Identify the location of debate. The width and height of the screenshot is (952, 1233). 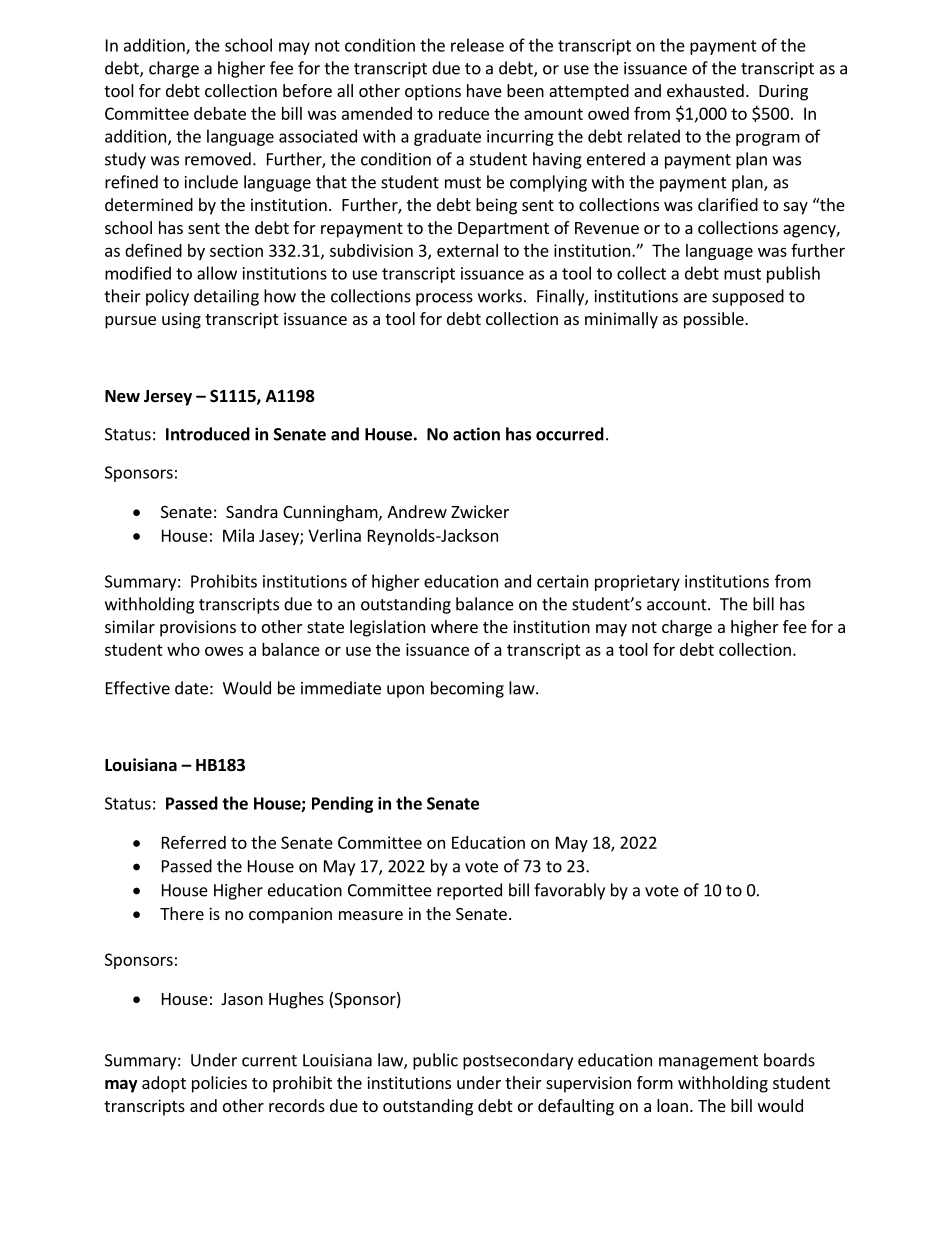
(220, 113).
